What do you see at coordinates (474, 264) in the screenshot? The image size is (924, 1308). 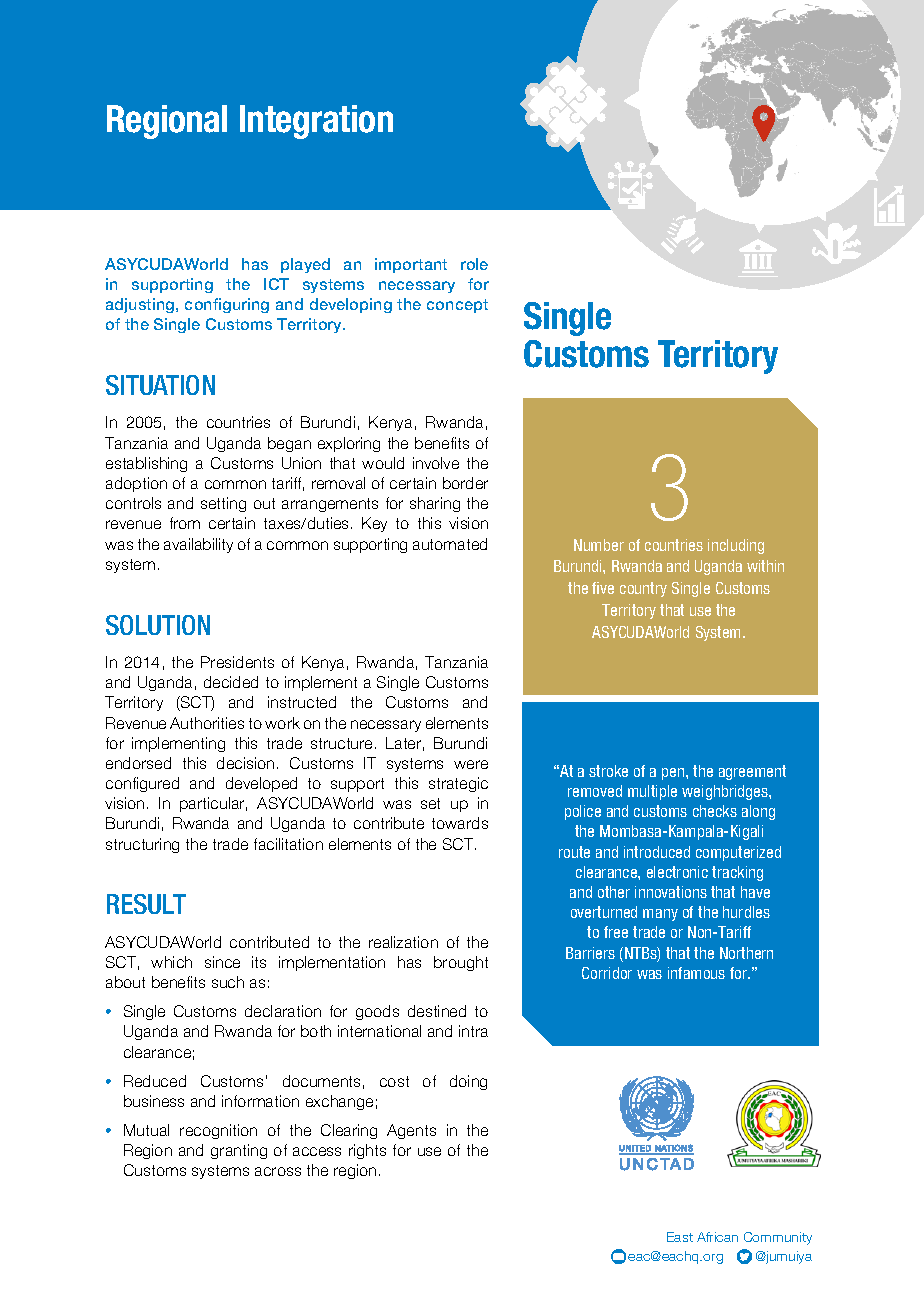 I see `role` at bounding box center [474, 264].
